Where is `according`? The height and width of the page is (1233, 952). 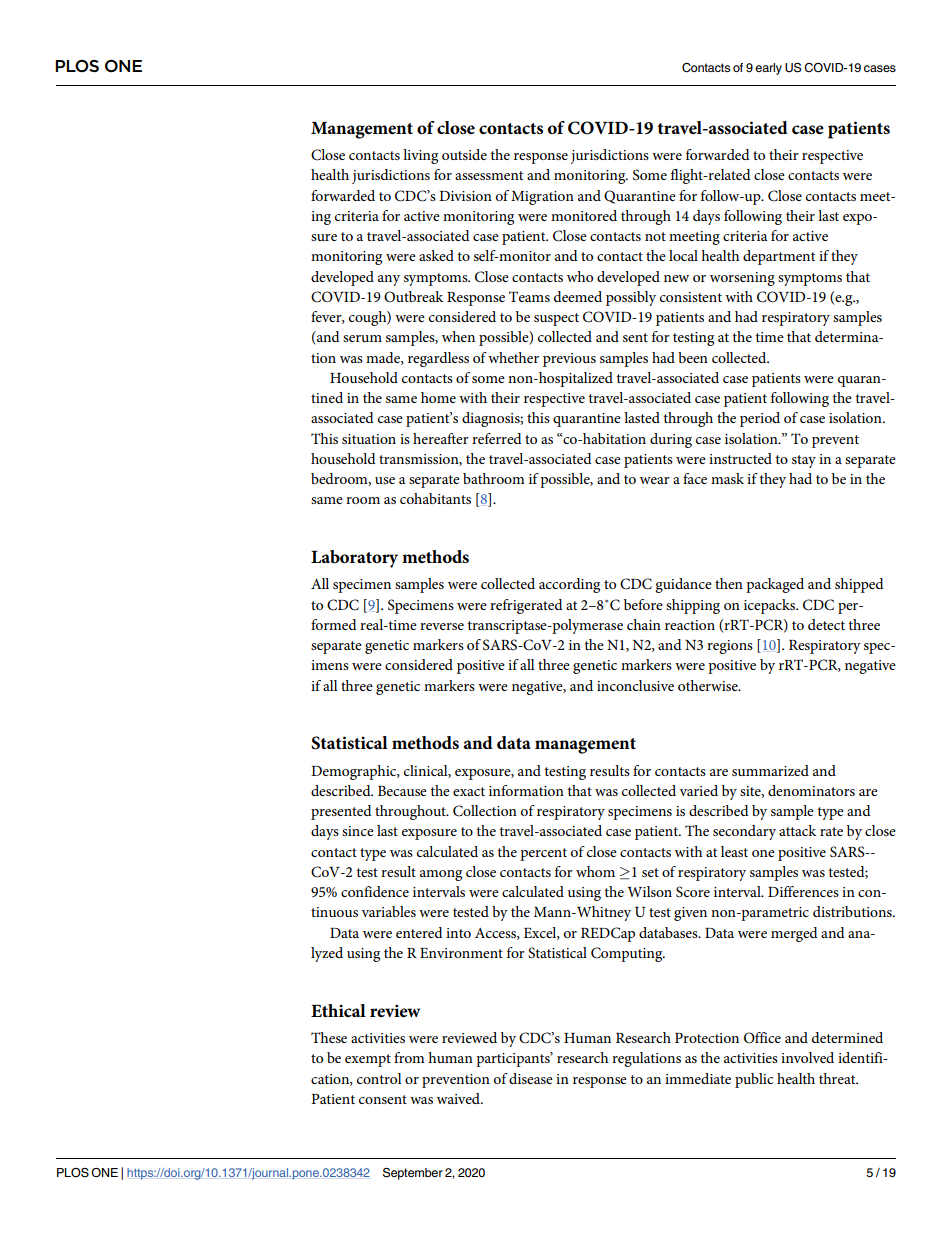
according is located at coordinates (569, 585).
